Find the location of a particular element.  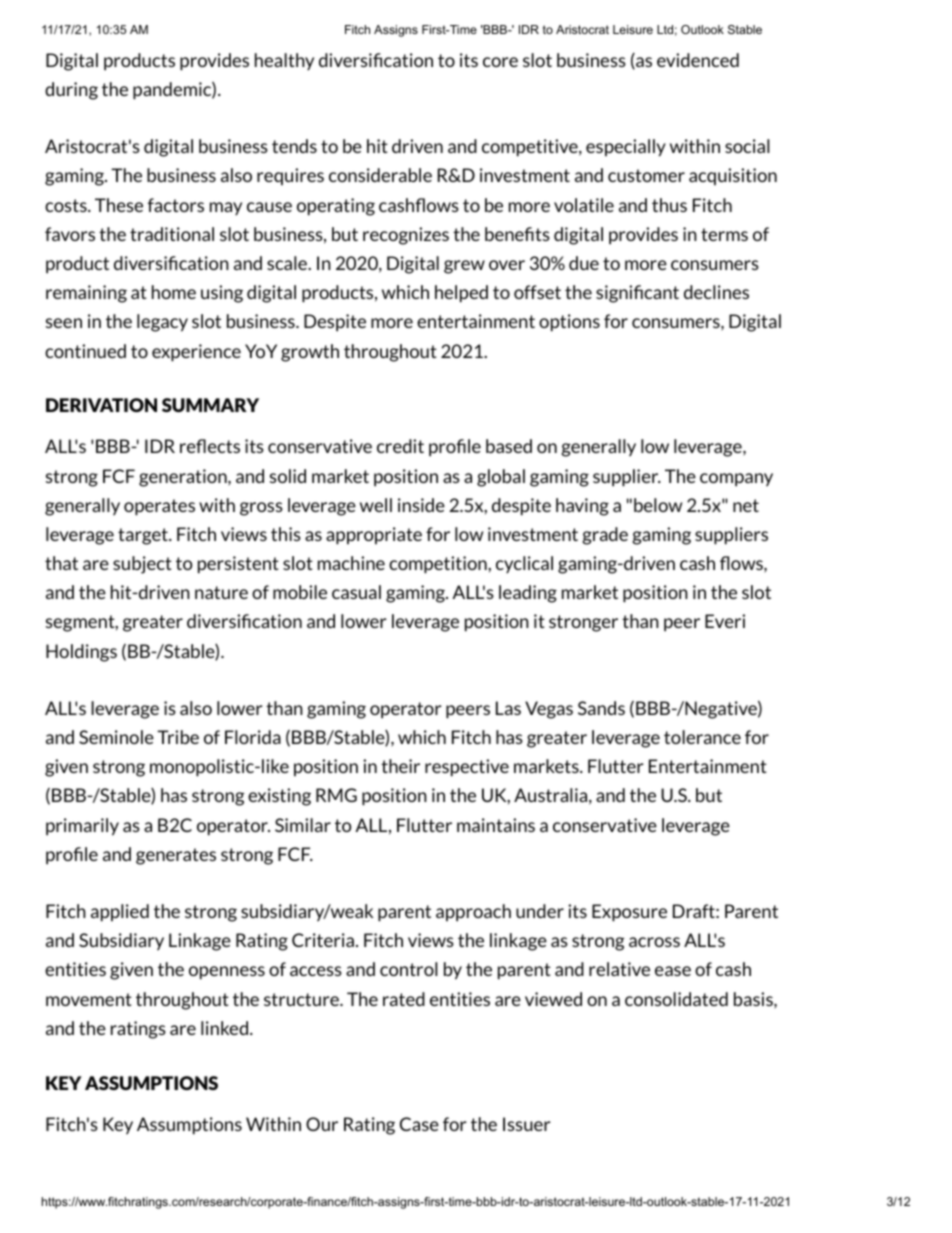

subject is located at coordinates (142, 565).
